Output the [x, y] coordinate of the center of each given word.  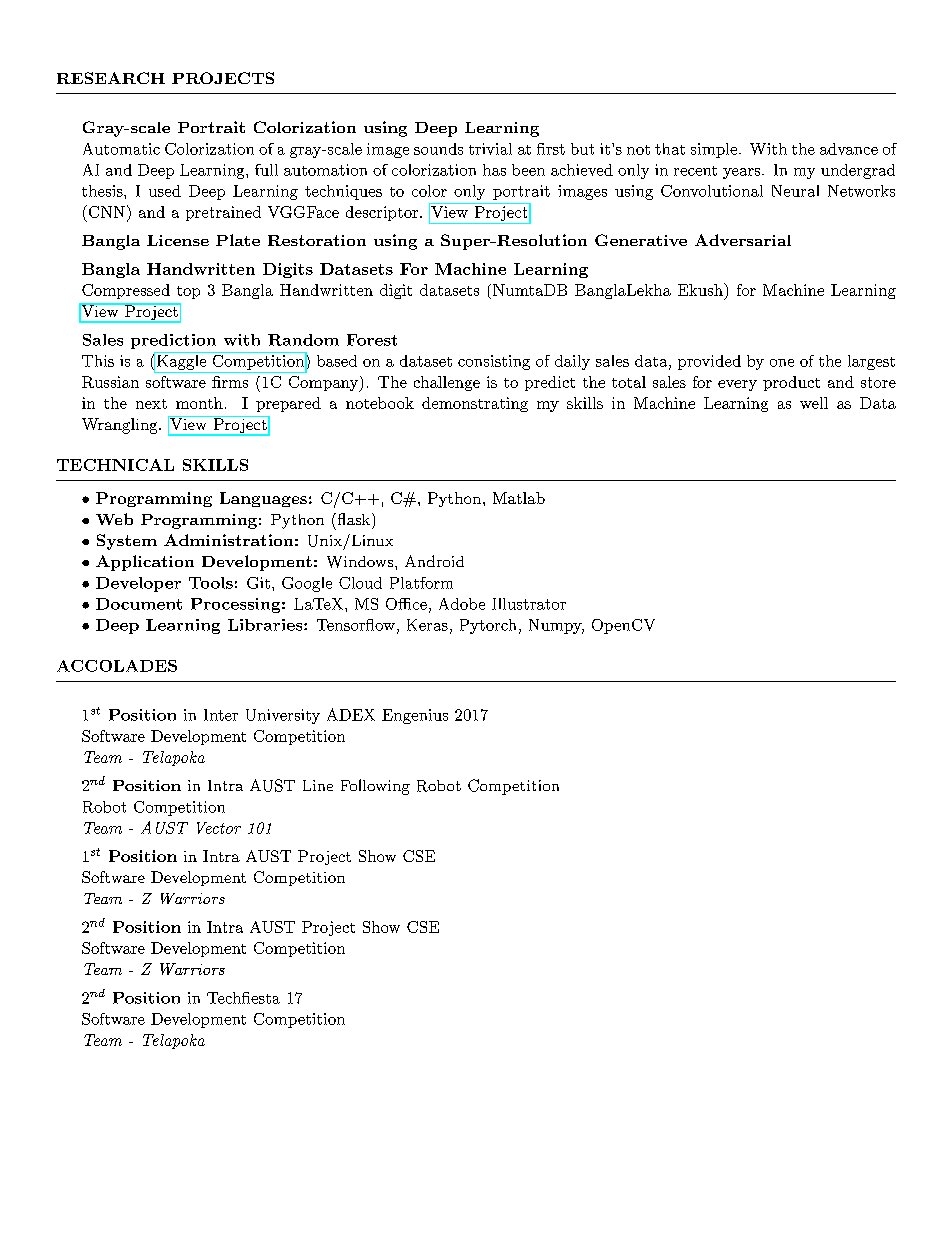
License [178, 240]
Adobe [462, 604]
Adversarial [743, 240]
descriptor [382, 213]
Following [375, 787]
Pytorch [488, 626]
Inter [221, 715]
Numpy [556, 626]
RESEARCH [111, 78]
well [814, 403]
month [199, 403]
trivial [490, 149]
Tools [211, 583]
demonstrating [475, 404]
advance [849, 149]
